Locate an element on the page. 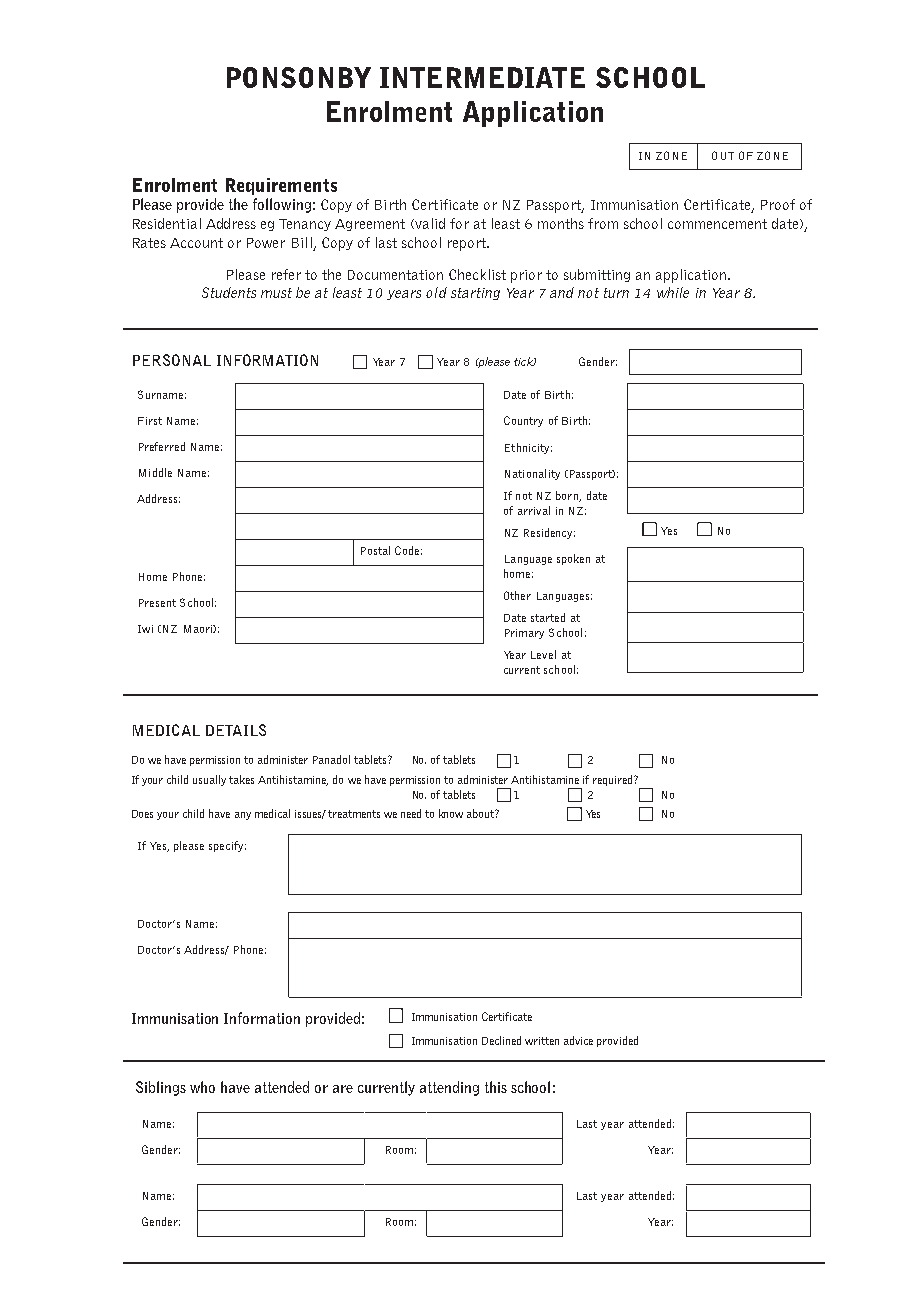 The height and width of the page is (1308, 924). who is located at coordinates (202, 1087).
